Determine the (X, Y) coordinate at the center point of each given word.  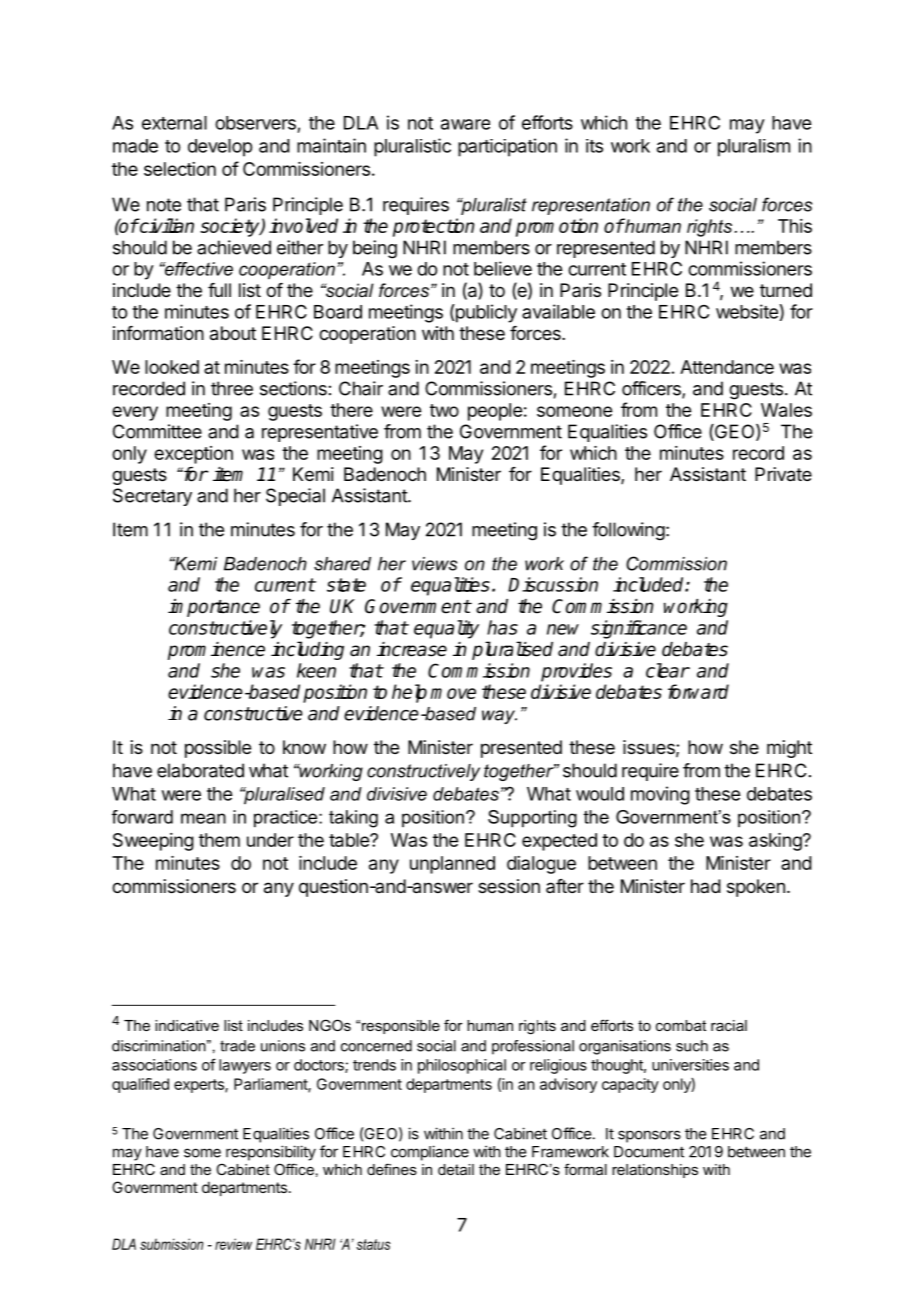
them (219, 840)
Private (783, 474)
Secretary (152, 497)
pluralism (754, 148)
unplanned (452, 865)
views (434, 564)
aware (465, 124)
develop (220, 148)
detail (456, 1169)
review (233, 1244)
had (706, 886)
